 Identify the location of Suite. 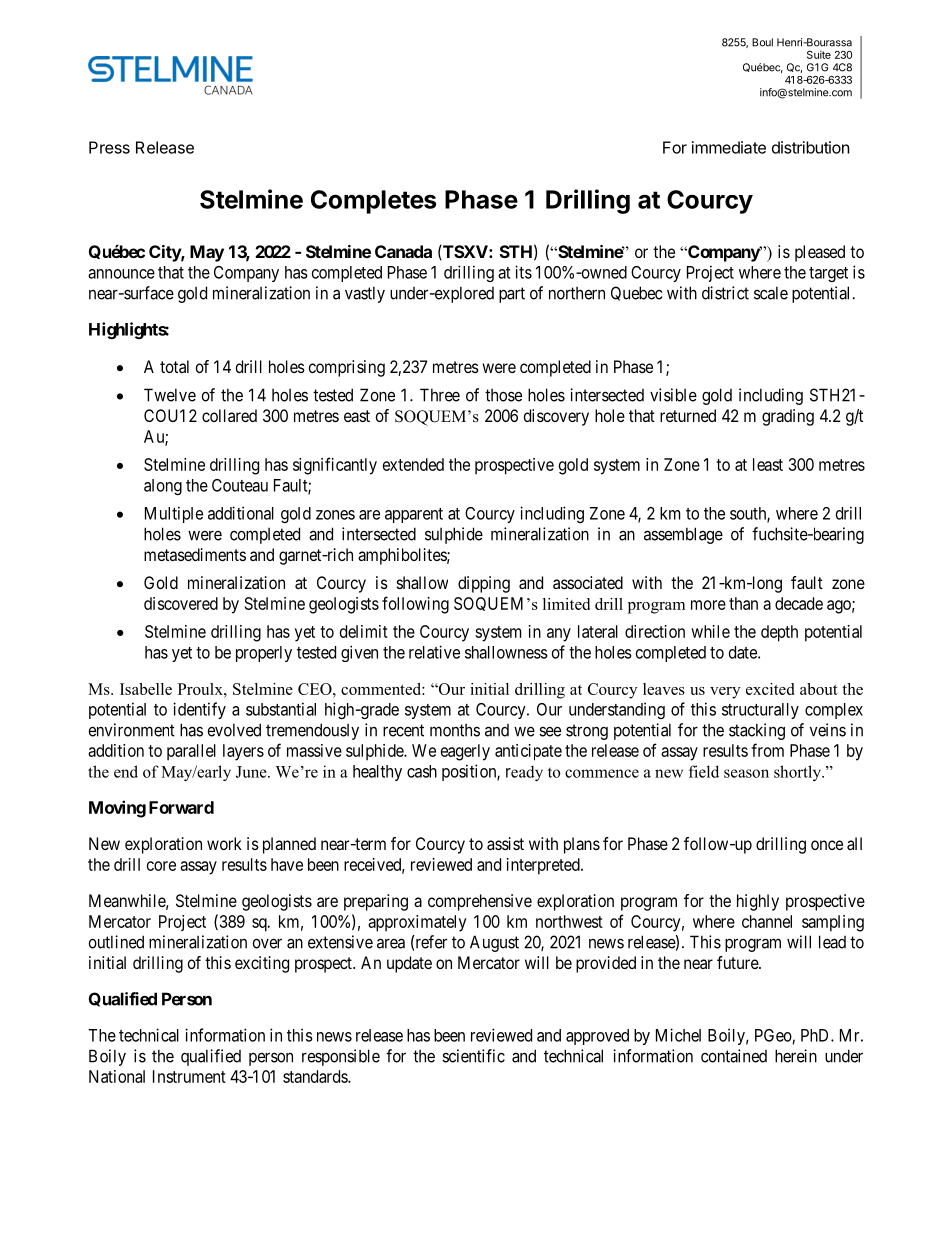
(819, 54).
